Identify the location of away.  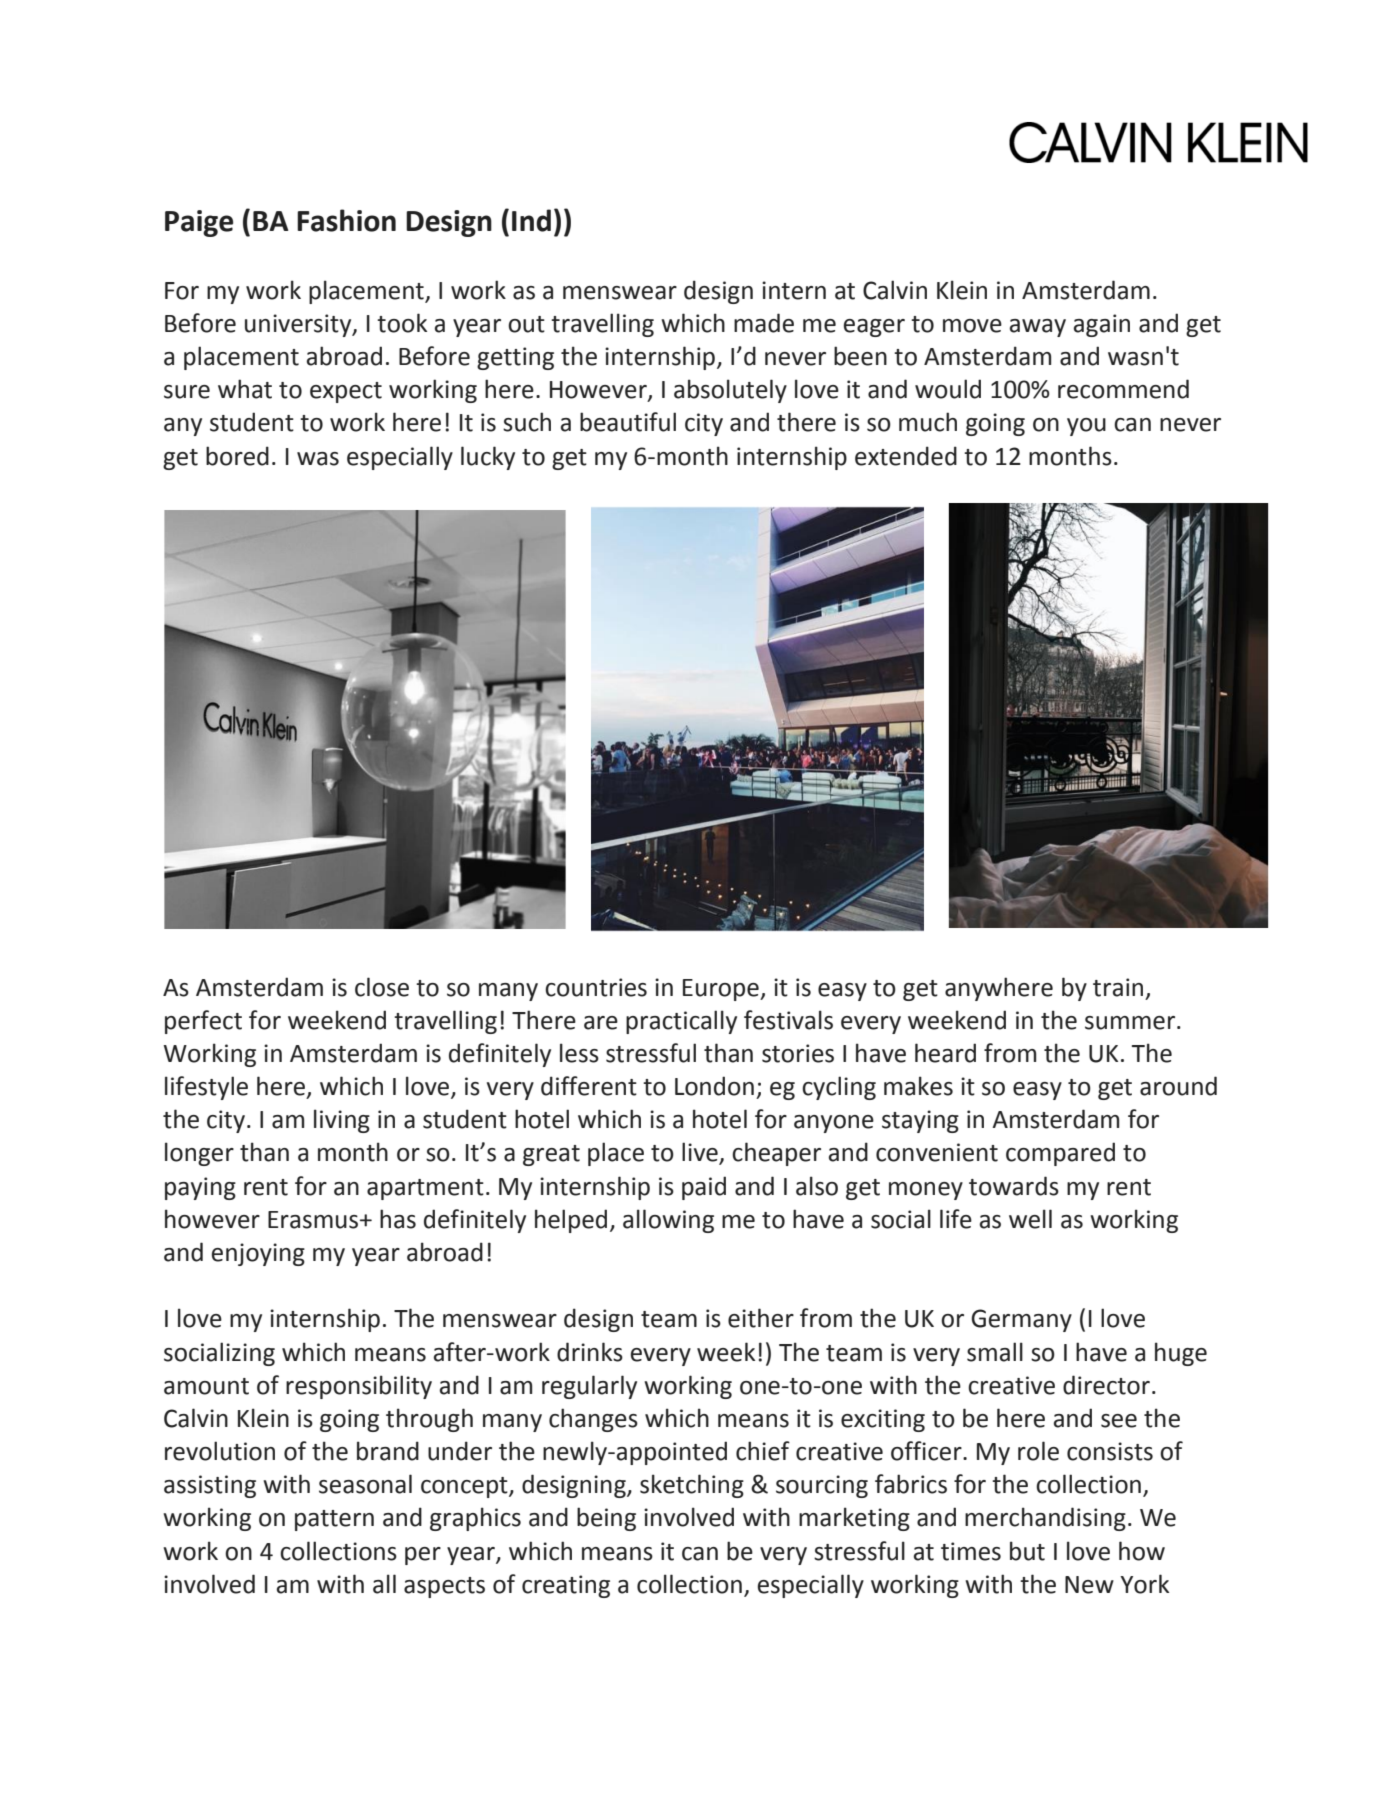
(1038, 328).
